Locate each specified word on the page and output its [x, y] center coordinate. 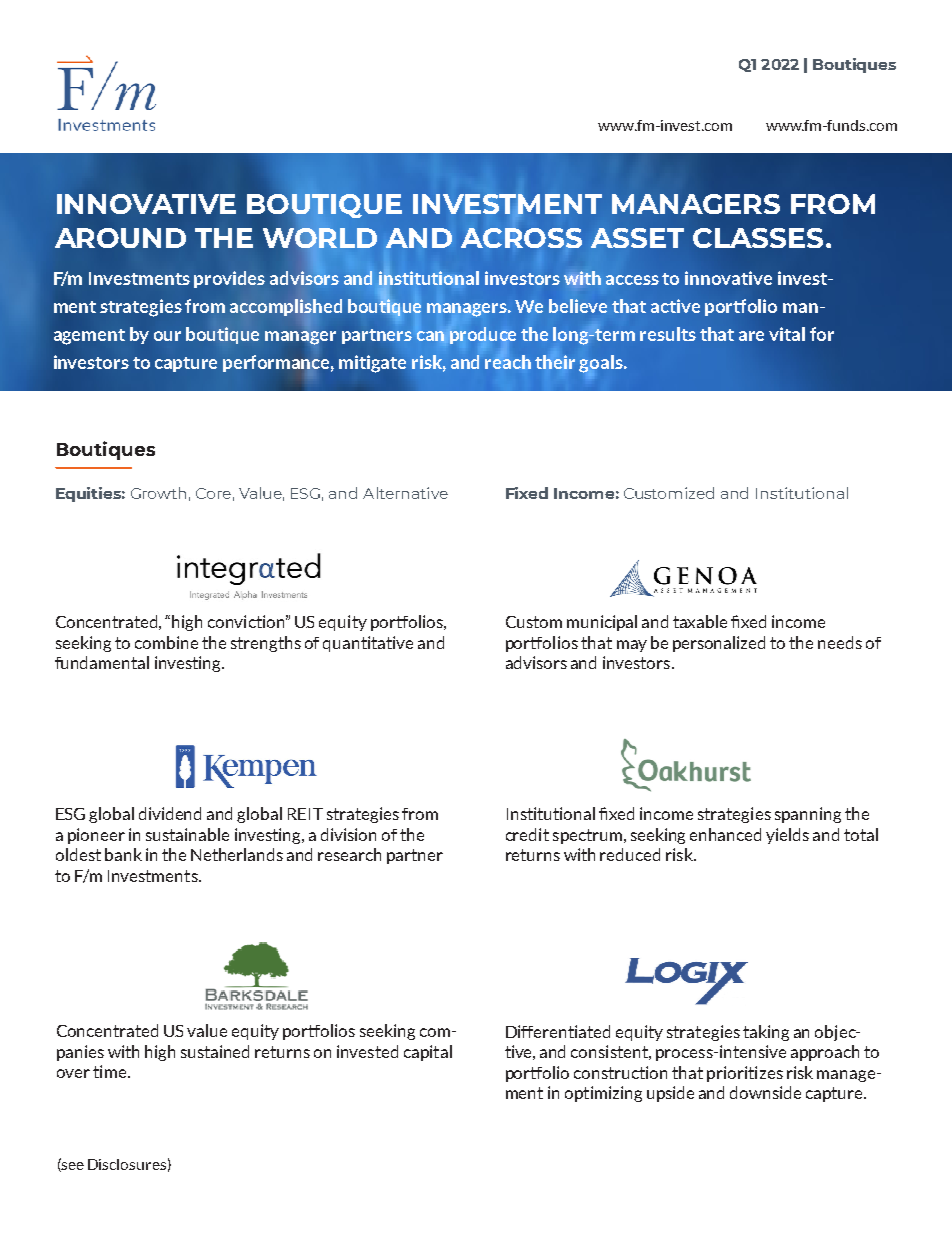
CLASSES [758, 238]
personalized [719, 644]
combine [166, 642]
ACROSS [521, 238]
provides [229, 279]
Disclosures [127, 1164]
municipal [602, 623]
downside [765, 1092]
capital [428, 1053]
